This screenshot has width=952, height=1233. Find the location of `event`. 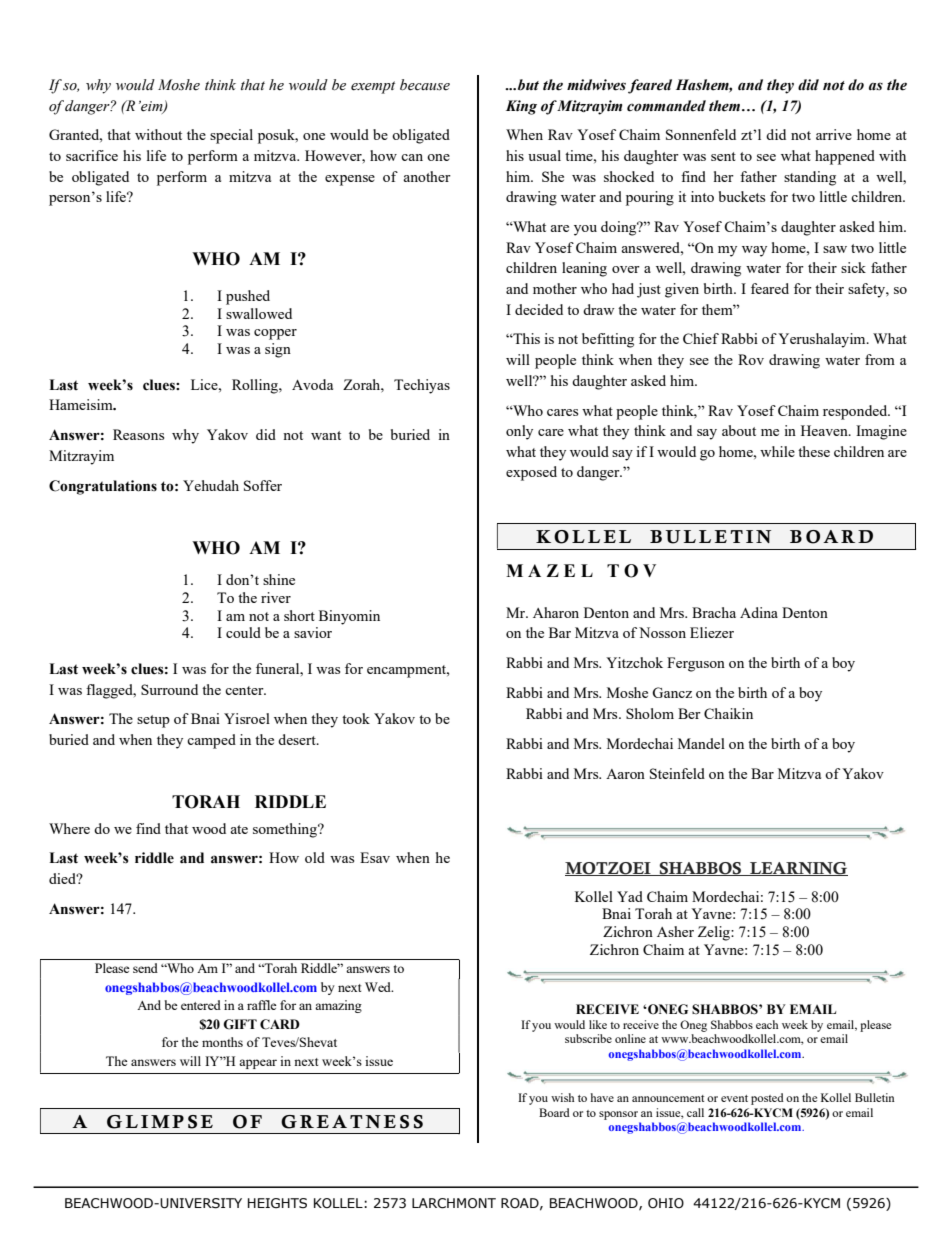

event is located at coordinates (734, 1098).
